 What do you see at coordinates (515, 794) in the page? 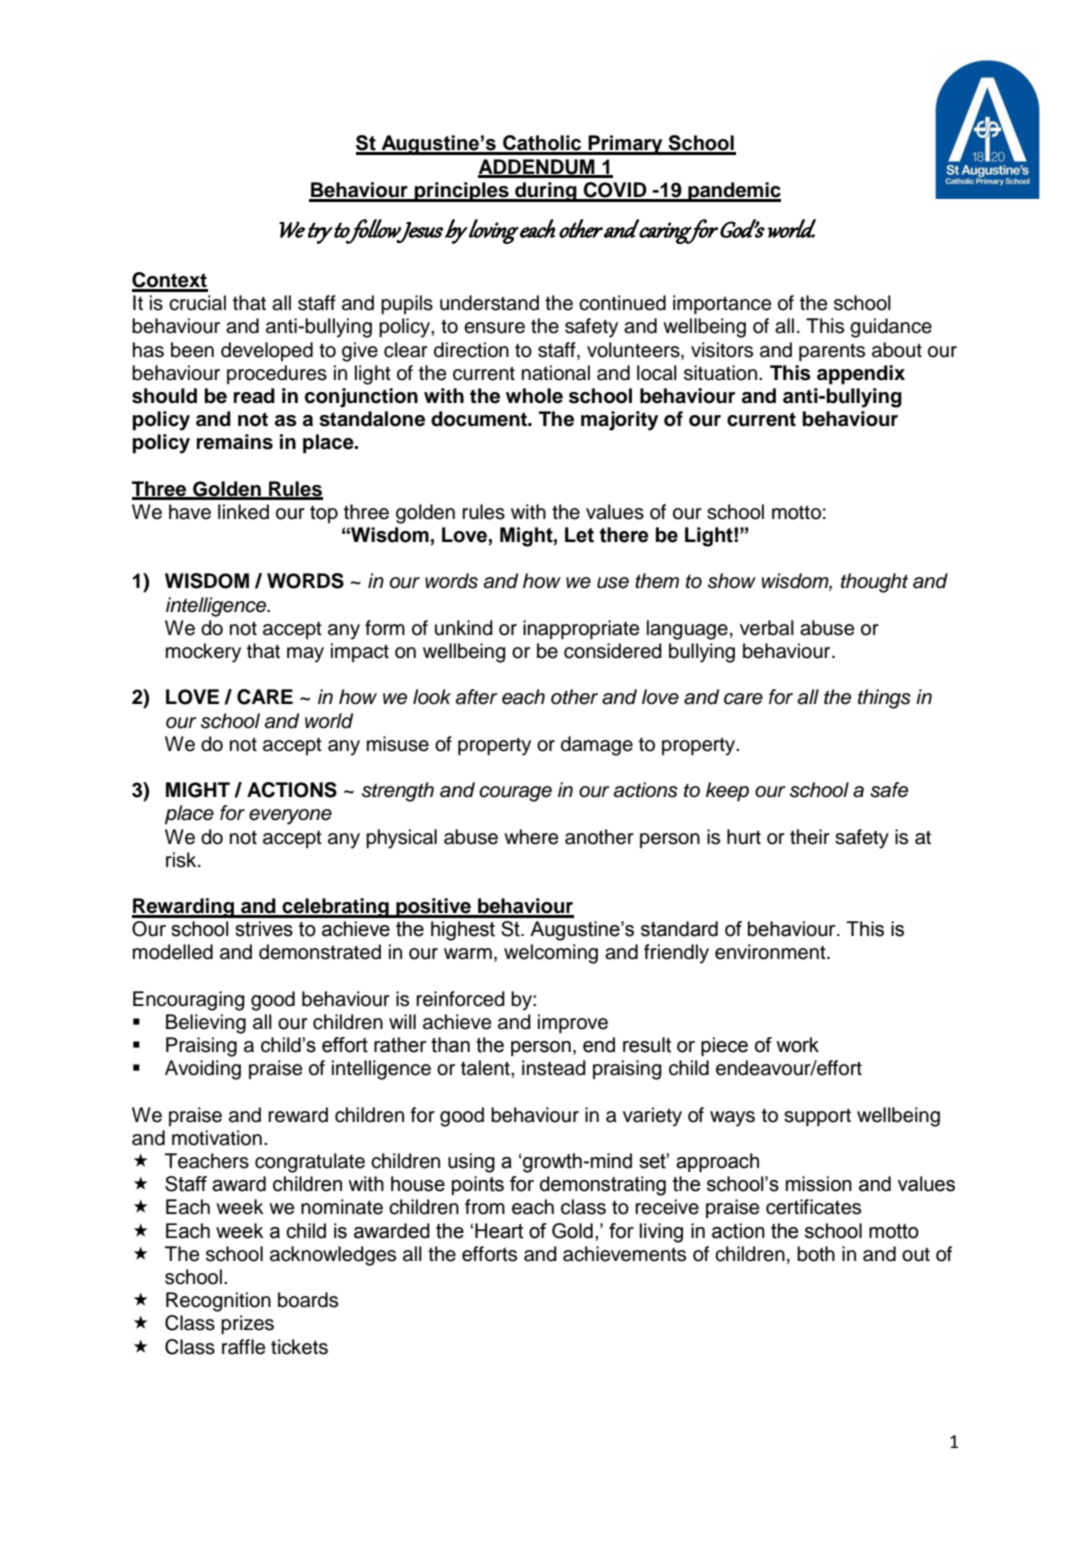
I see `courage` at bounding box center [515, 794].
